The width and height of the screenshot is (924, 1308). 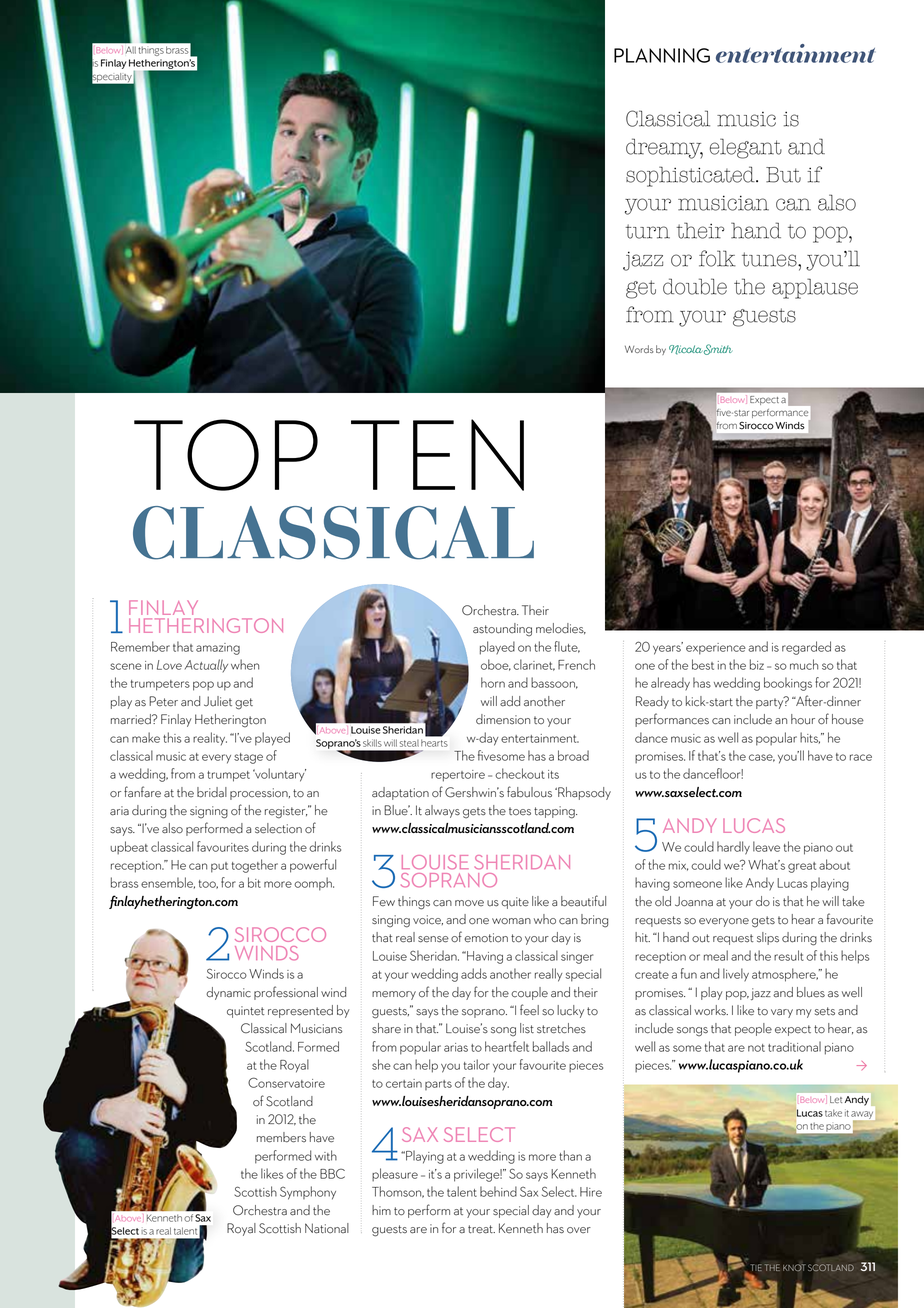 I want to click on PLANNING, so click(x=662, y=55).
